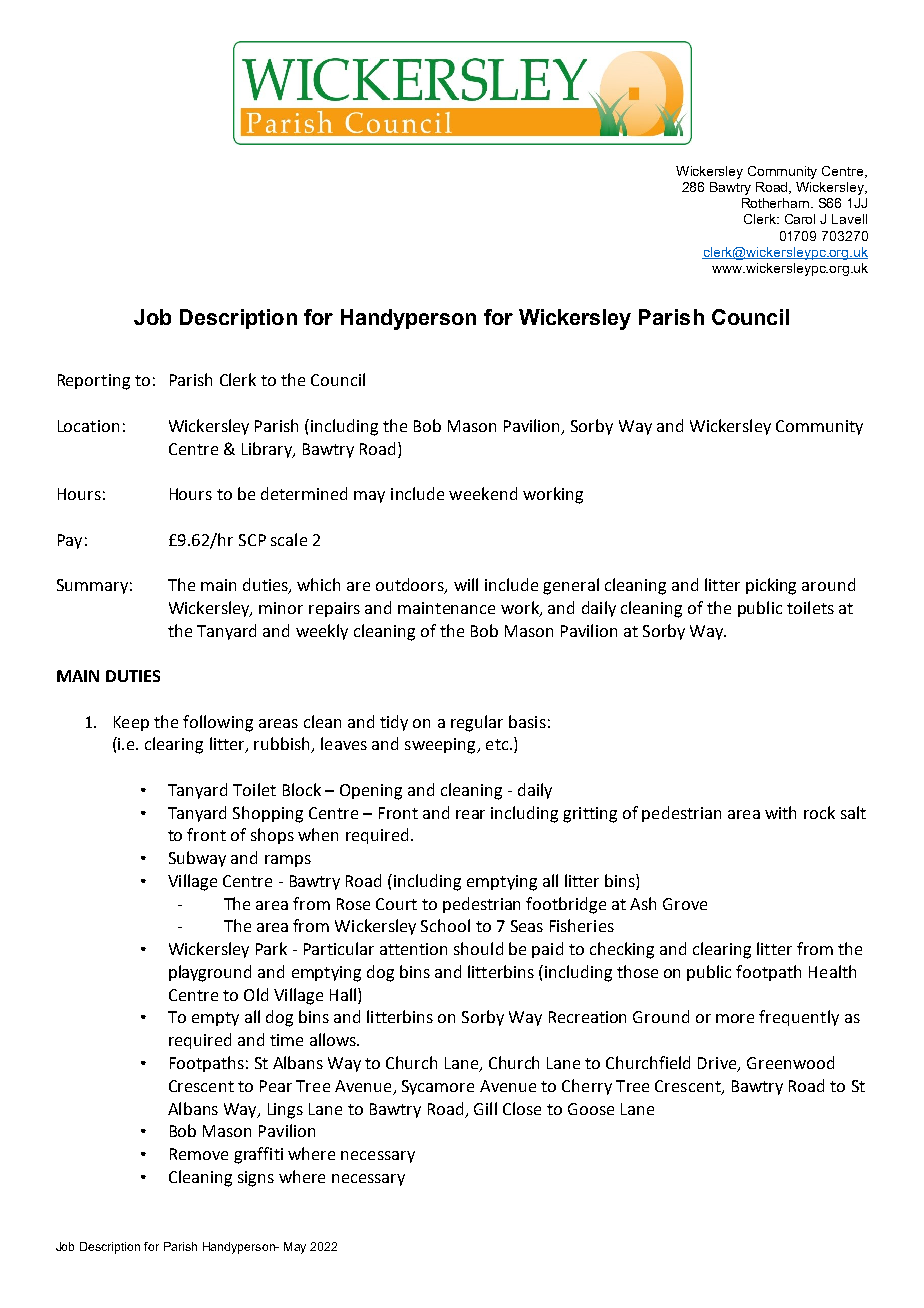 Image resolution: width=924 pixels, height=1308 pixels. I want to click on Rotherham, so click(777, 203).
